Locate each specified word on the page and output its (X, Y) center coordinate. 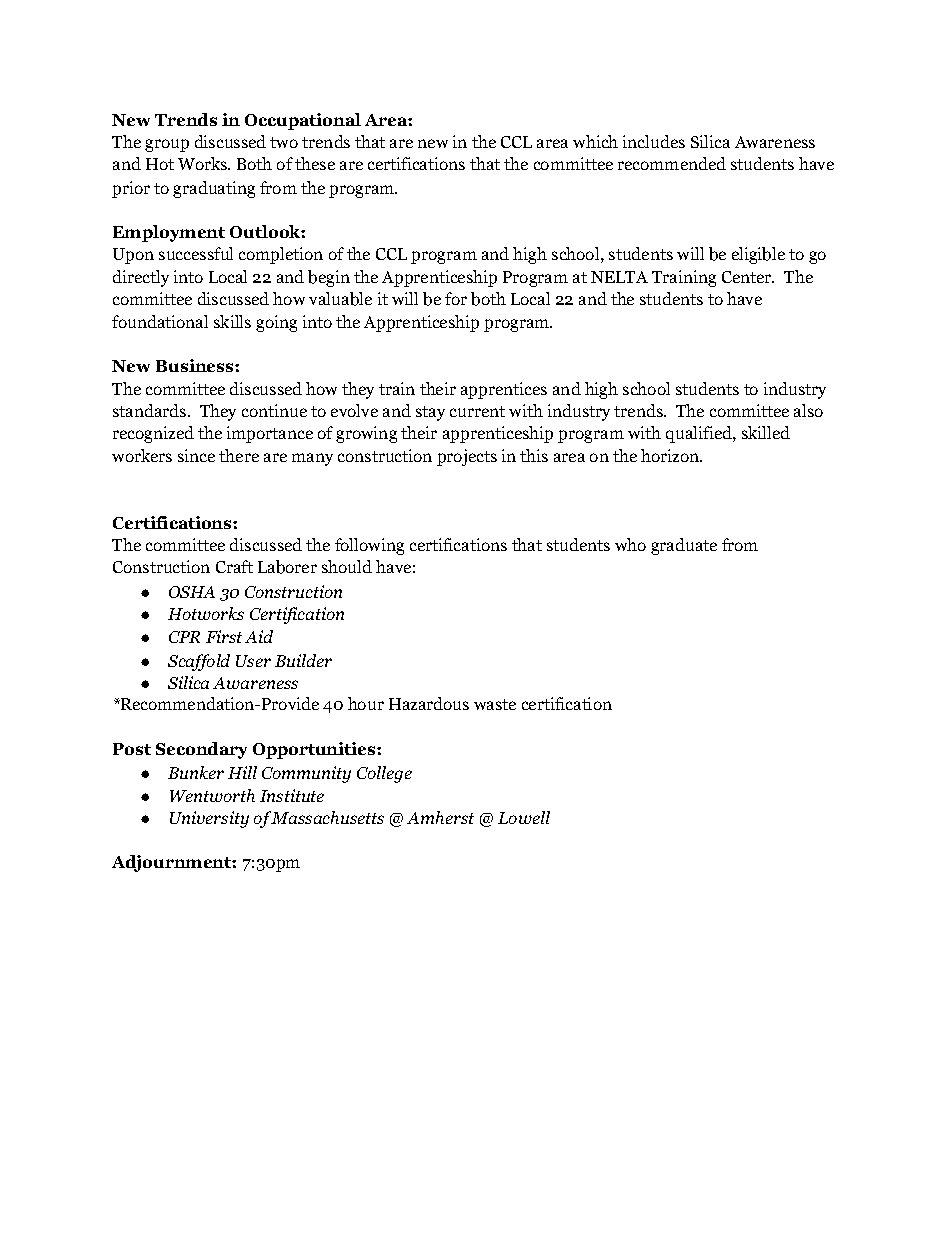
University (209, 819)
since (196, 455)
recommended (672, 163)
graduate (684, 546)
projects (467, 457)
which (595, 141)
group (167, 145)
